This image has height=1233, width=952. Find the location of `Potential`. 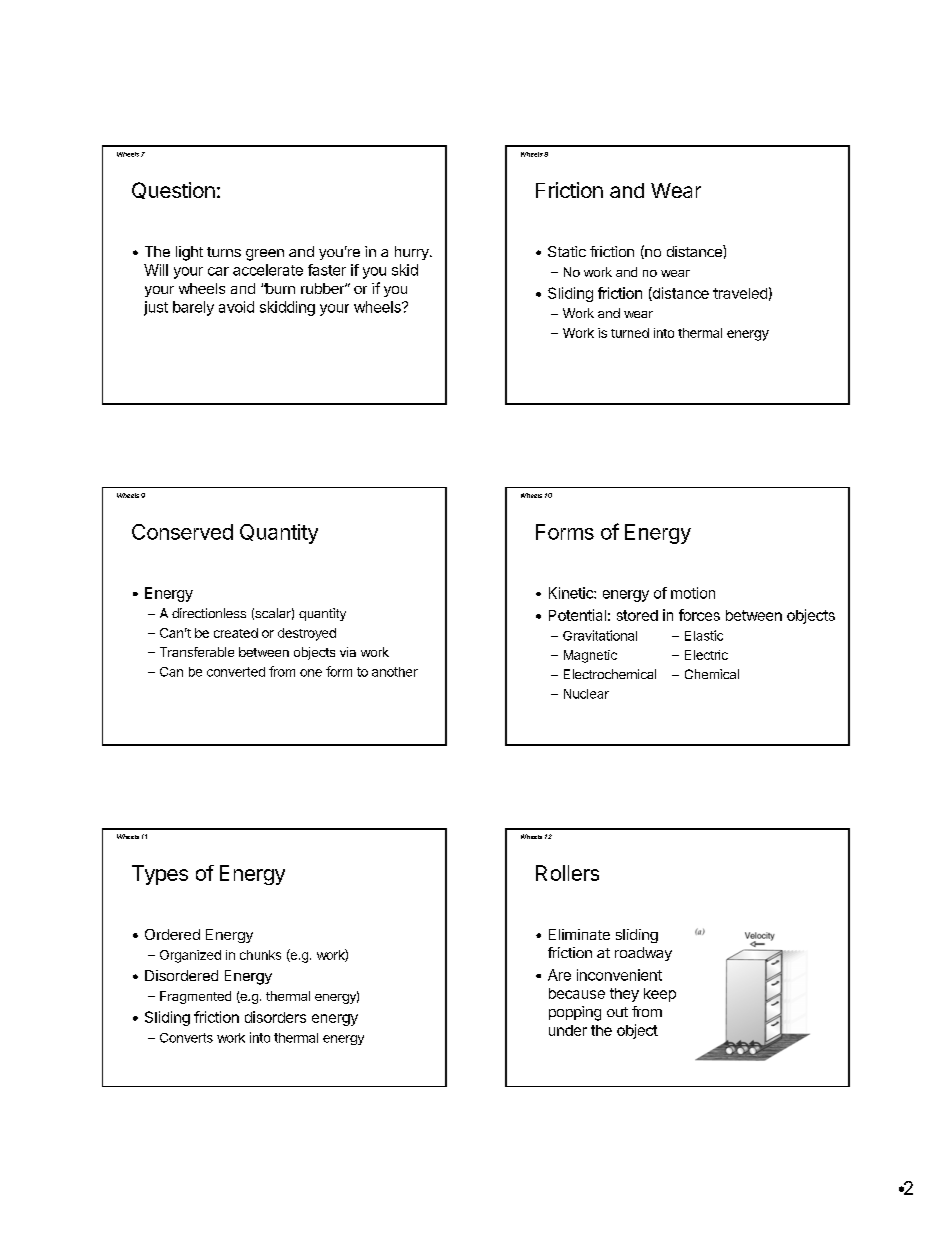

Potential is located at coordinates (577, 615).
